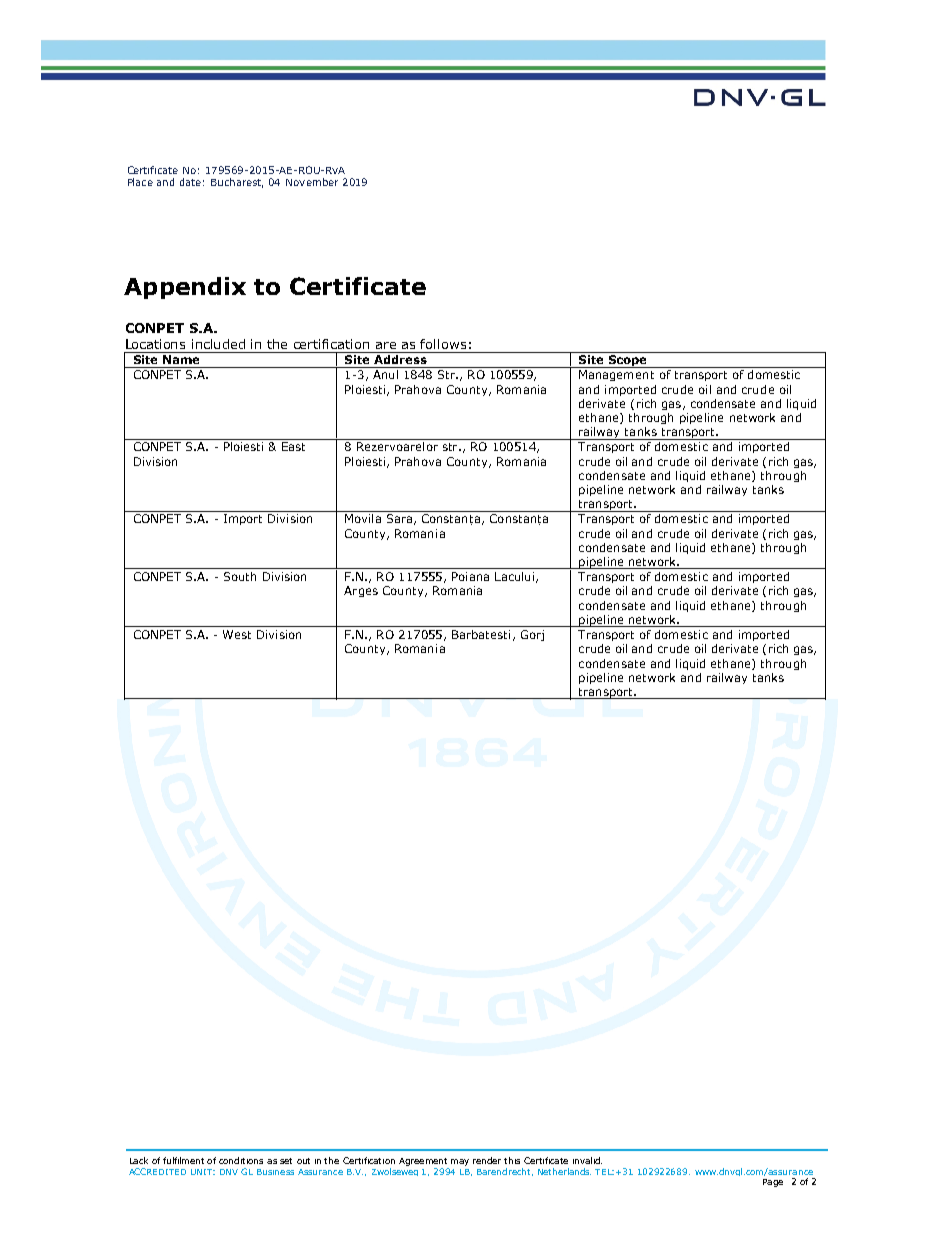 The width and height of the screenshot is (952, 1233). What do you see at coordinates (443, 344) in the screenshot?
I see `follows` at bounding box center [443, 344].
